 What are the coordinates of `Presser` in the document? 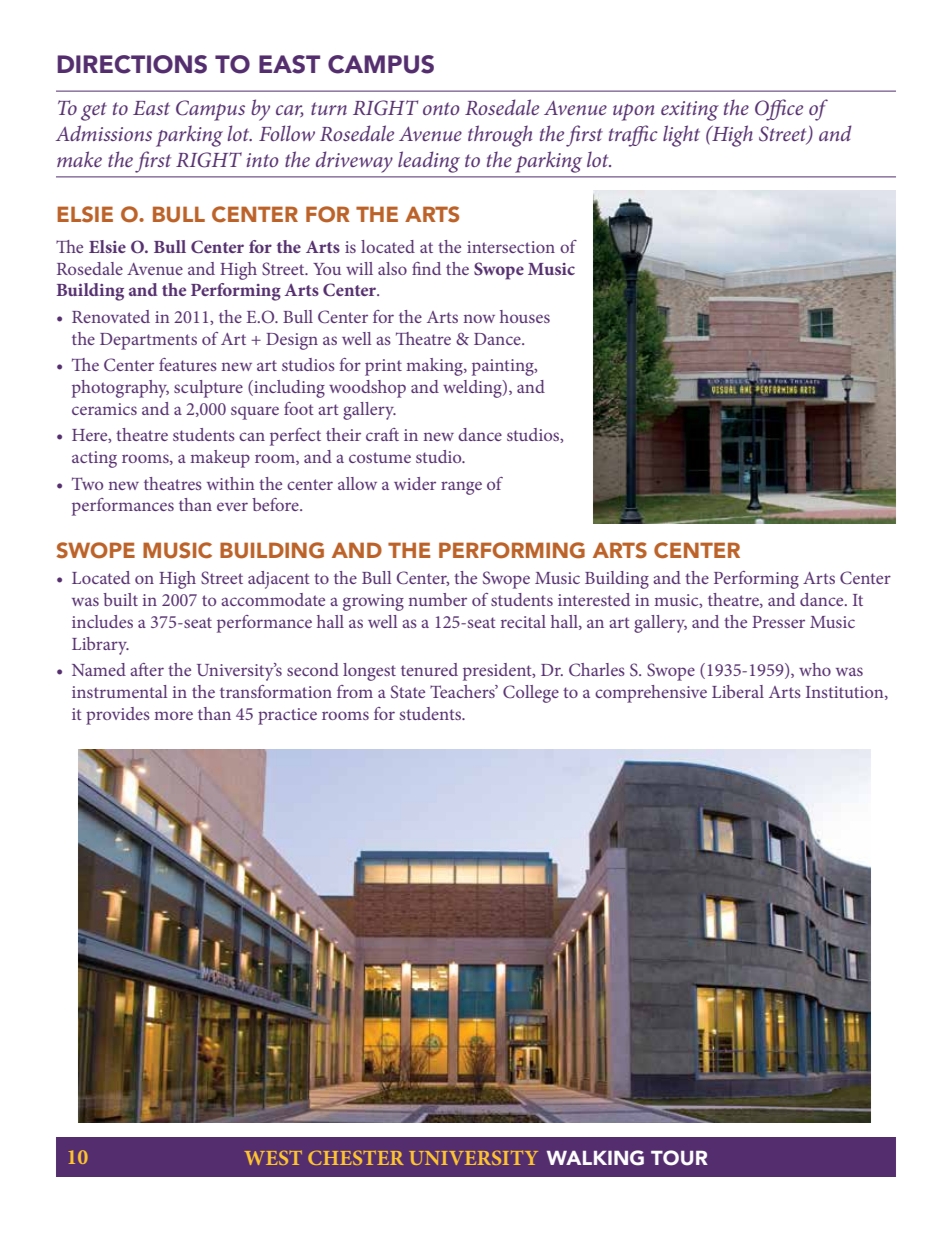 It's located at (778, 622).
